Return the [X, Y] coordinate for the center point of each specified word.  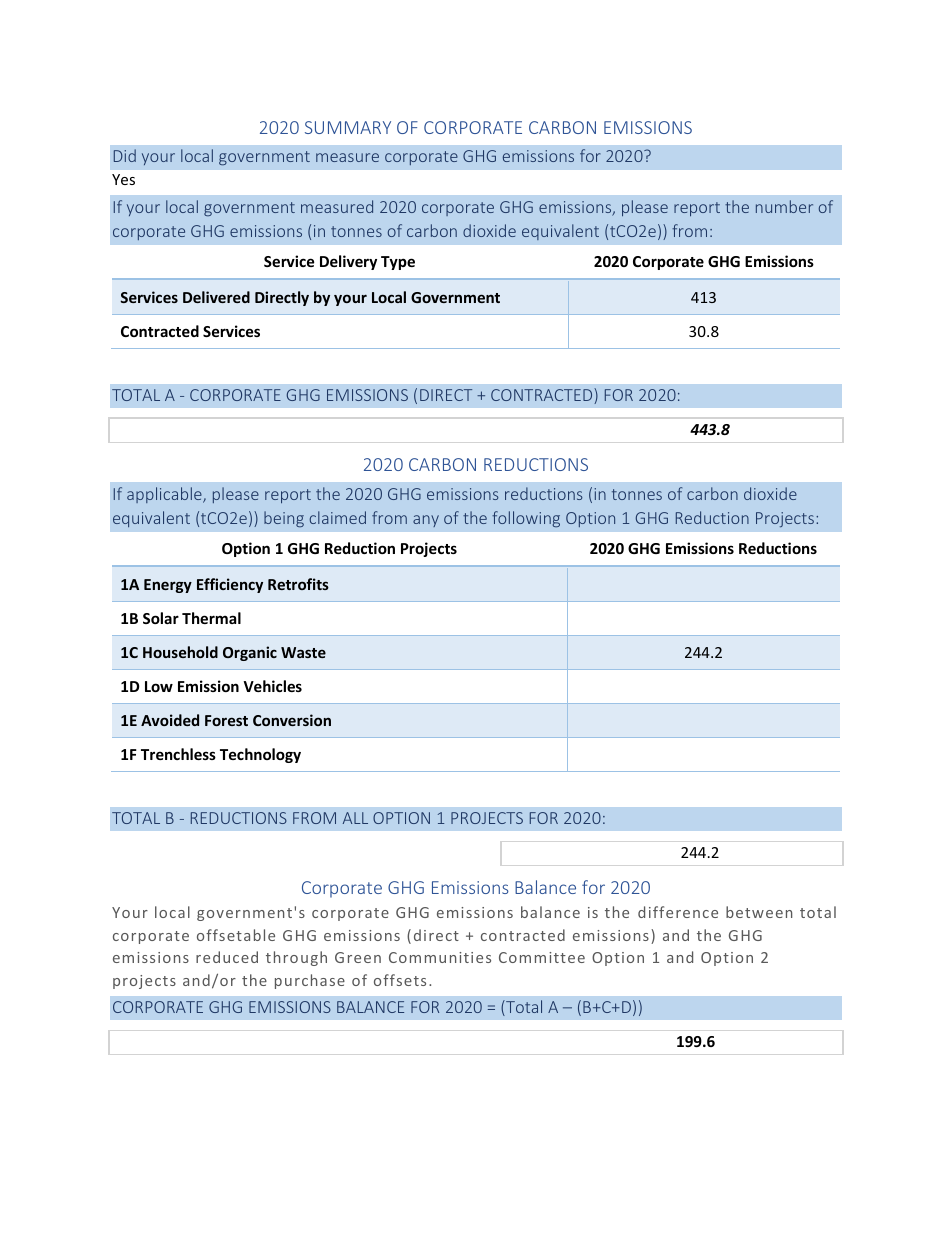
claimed [337, 517]
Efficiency [230, 585]
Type [398, 263]
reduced [227, 957]
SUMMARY [348, 127]
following [526, 519]
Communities [440, 957]
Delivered [216, 297]
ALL [355, 818]
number [784, 206]
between [759, 912]
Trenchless [178, 754]
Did [125, 155]
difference [678, 912]
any [426, 521]
